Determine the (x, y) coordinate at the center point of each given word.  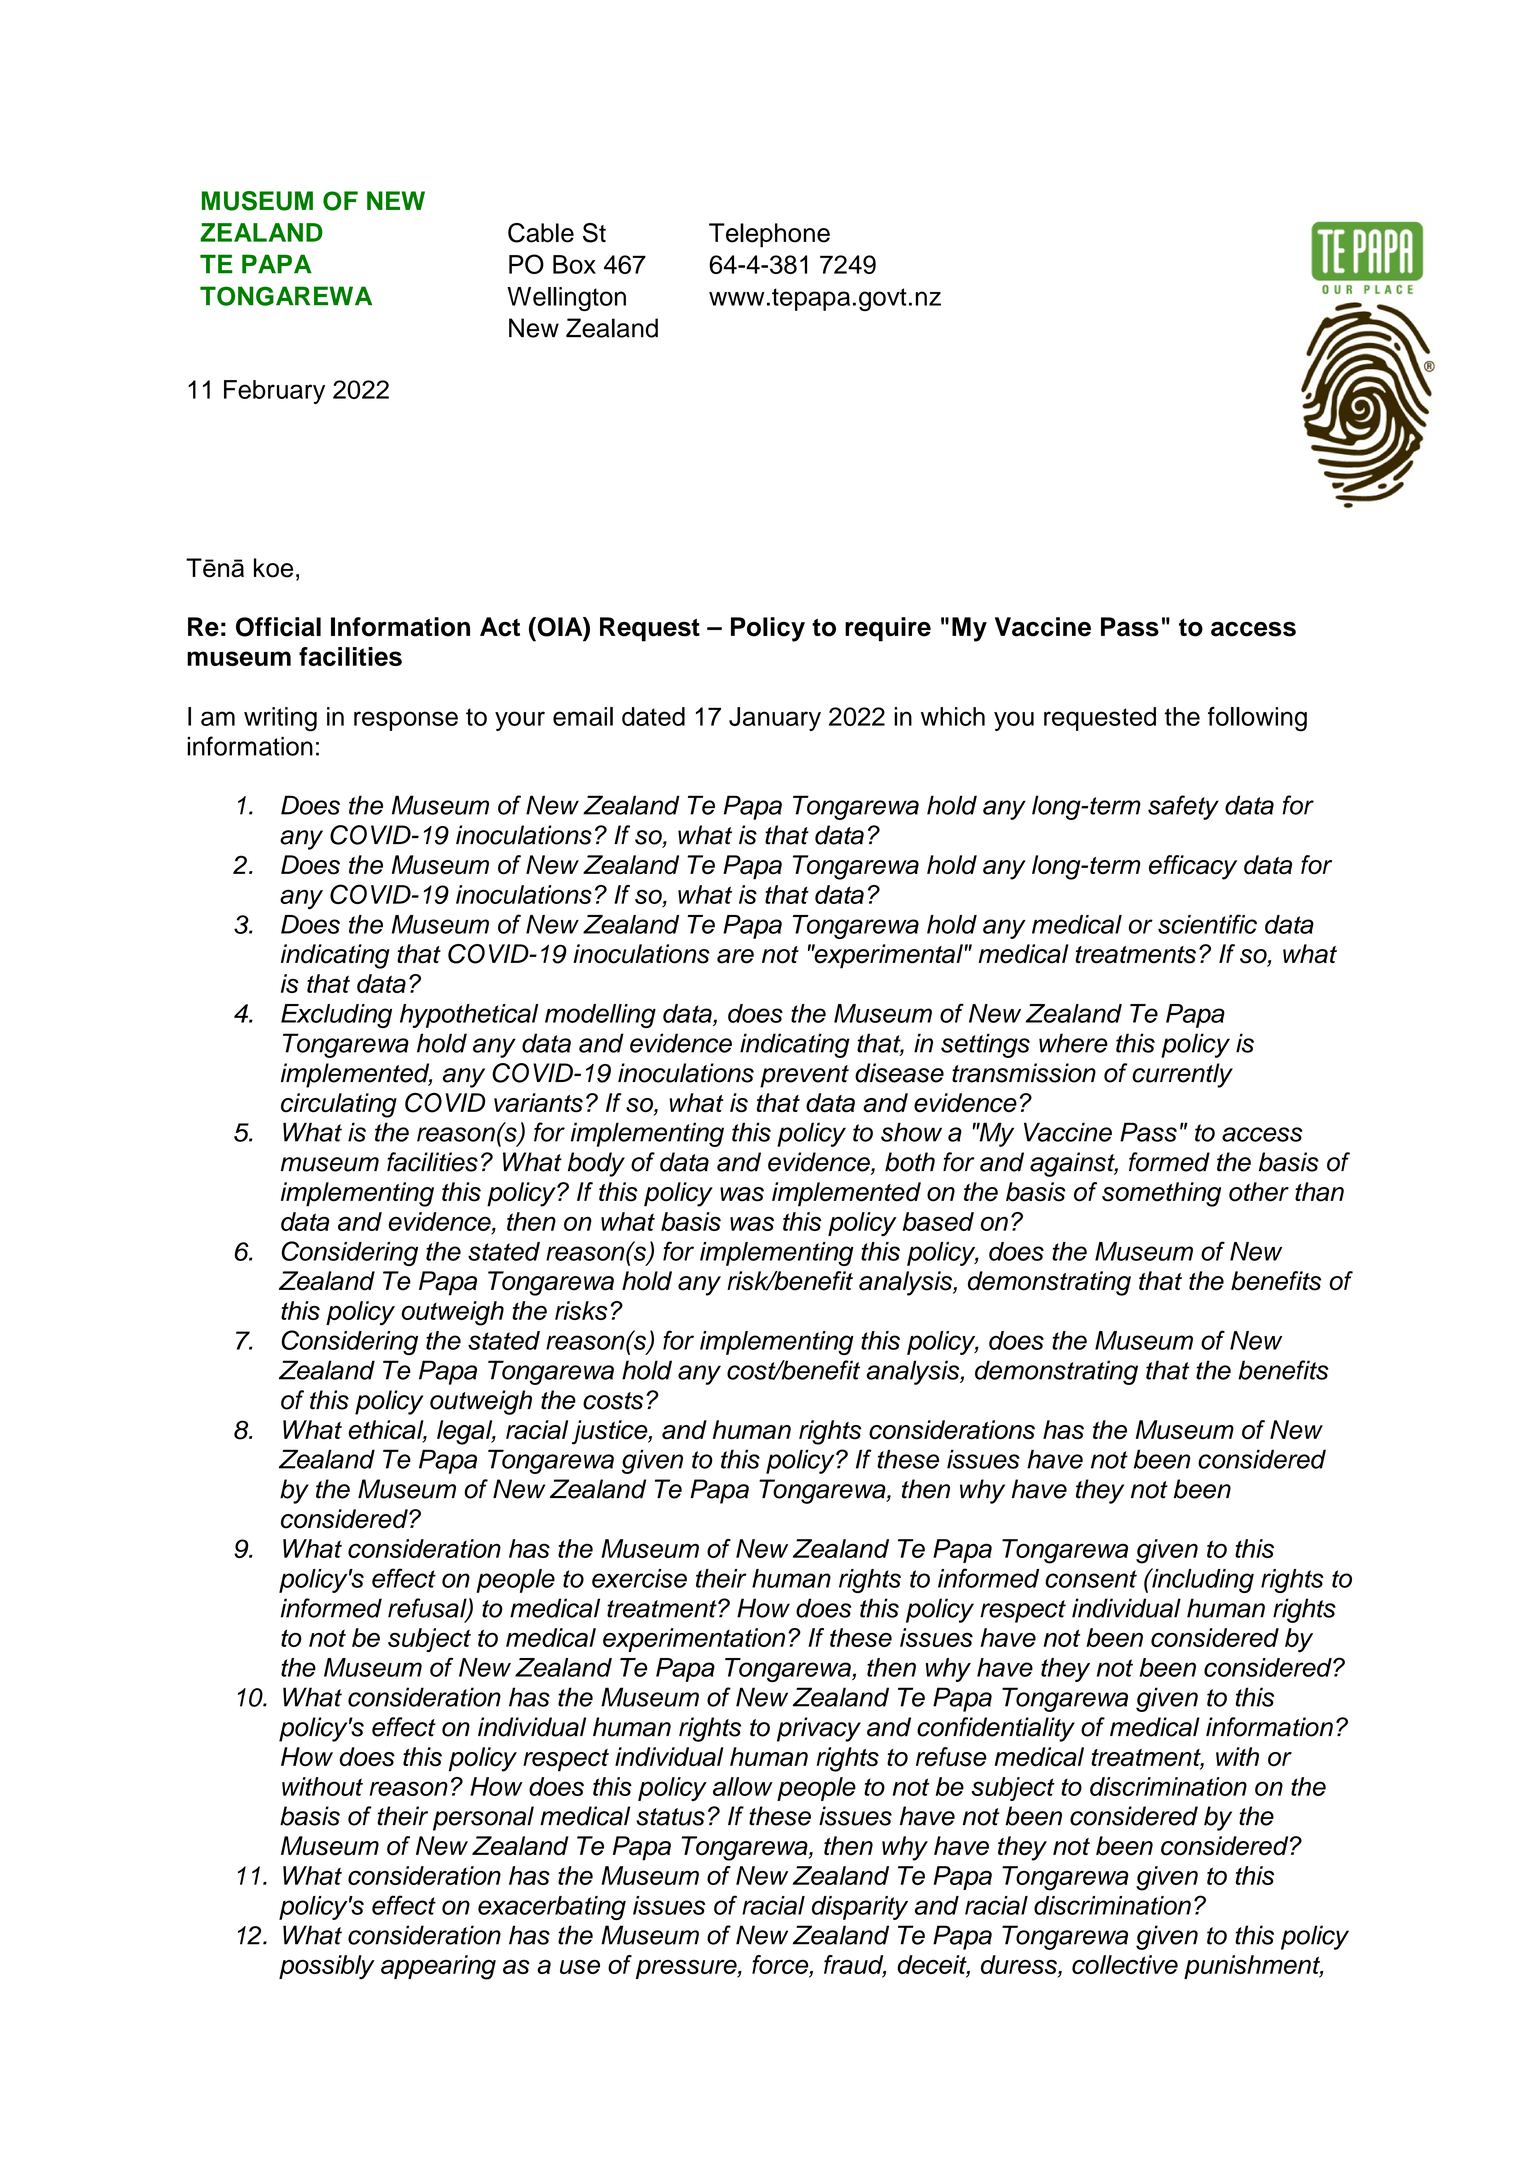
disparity (860, 1908)
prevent (804, 1076)
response (406, 721)
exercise (639, 1578)
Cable (541, 233)
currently (1182, 1075)
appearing (438, 1967)
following (1257, 719)
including (1202, 1580)
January (775, 719)
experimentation (694, 1640)
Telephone (769, 235)
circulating (339, 1105)
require (888, 629)
